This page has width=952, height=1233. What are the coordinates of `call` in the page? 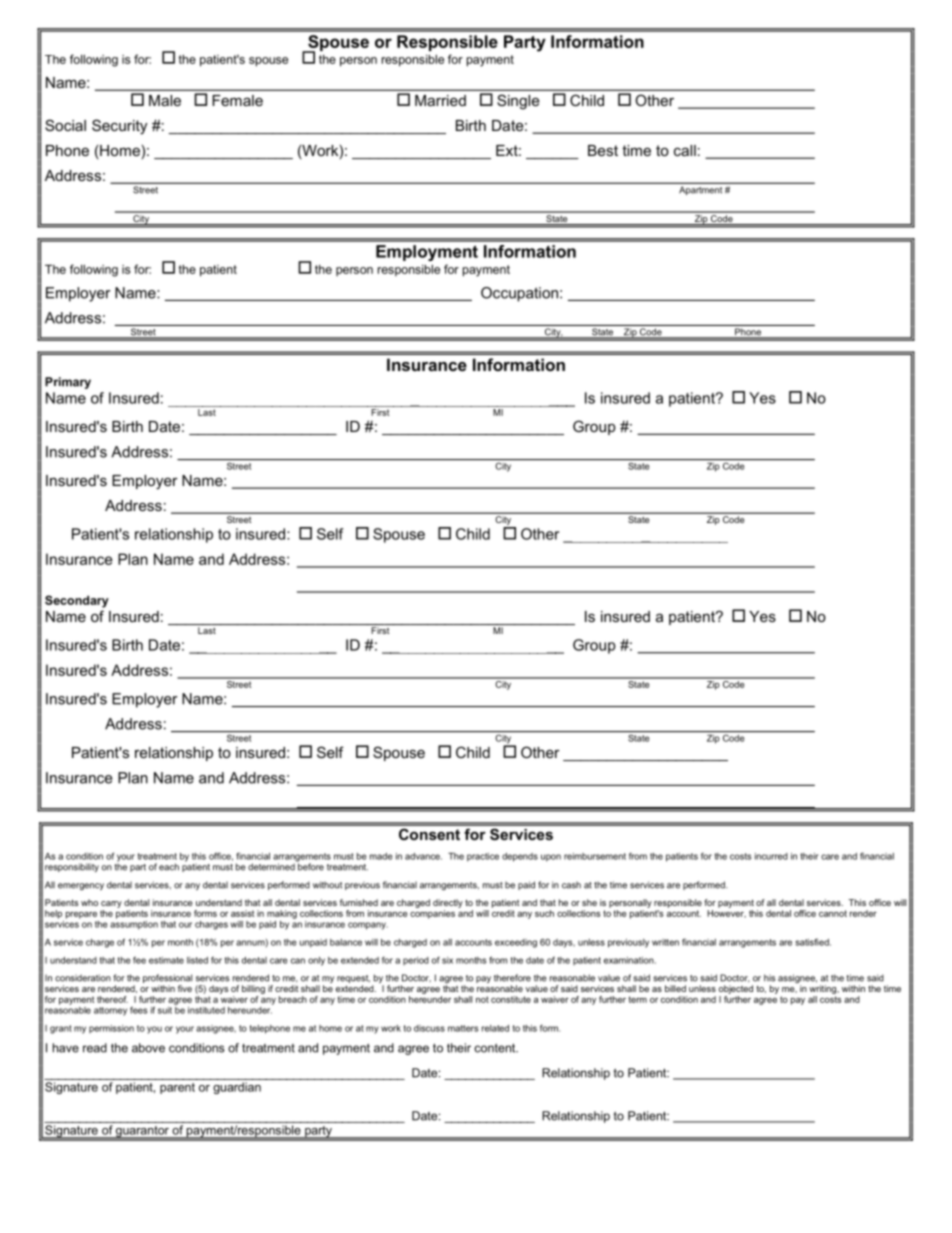 It's located at (685, 150).
